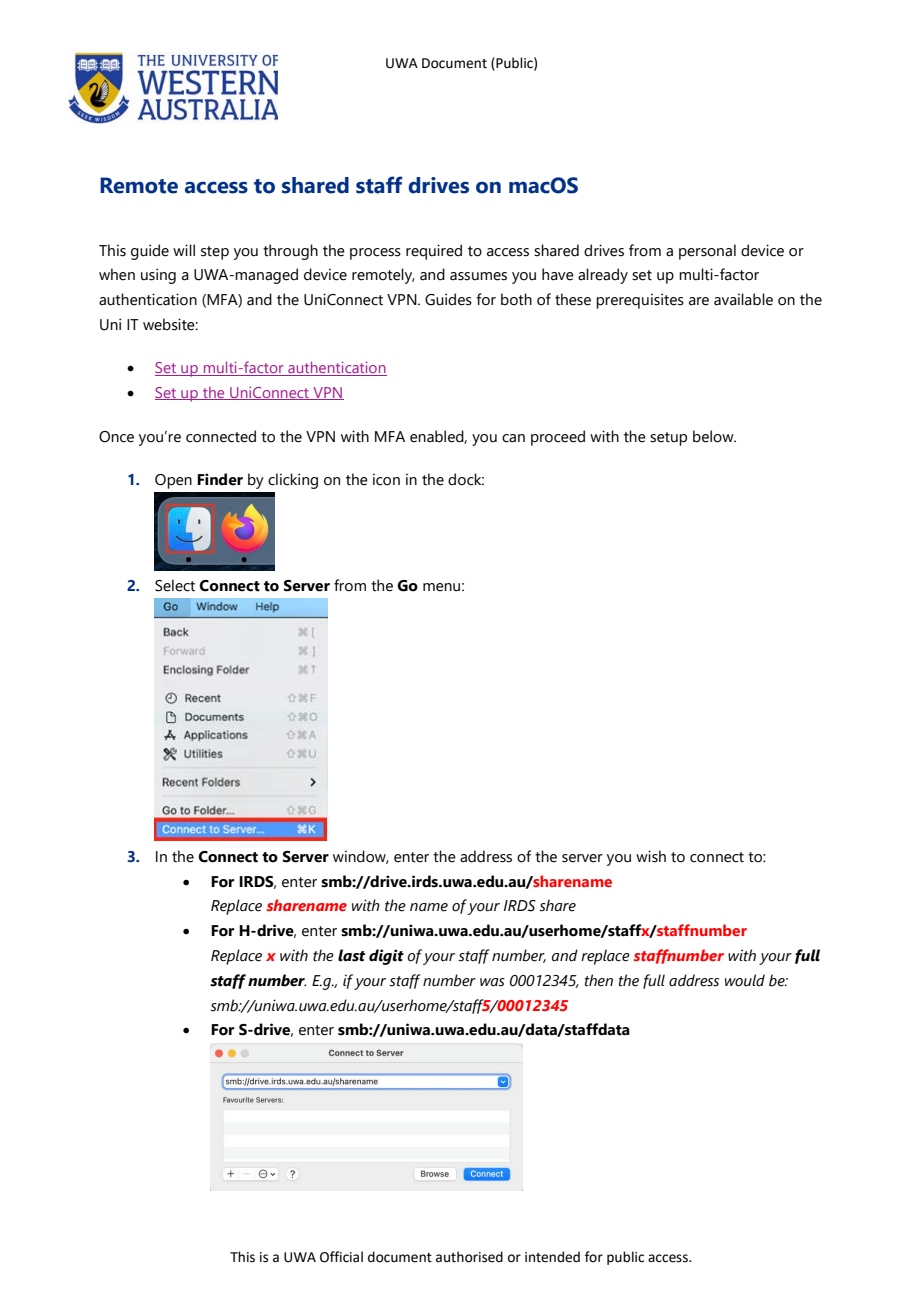 This image has height=1308, width=924. Describe the element at coordinates (175, 585) in the image. I see `Select` at that location.
